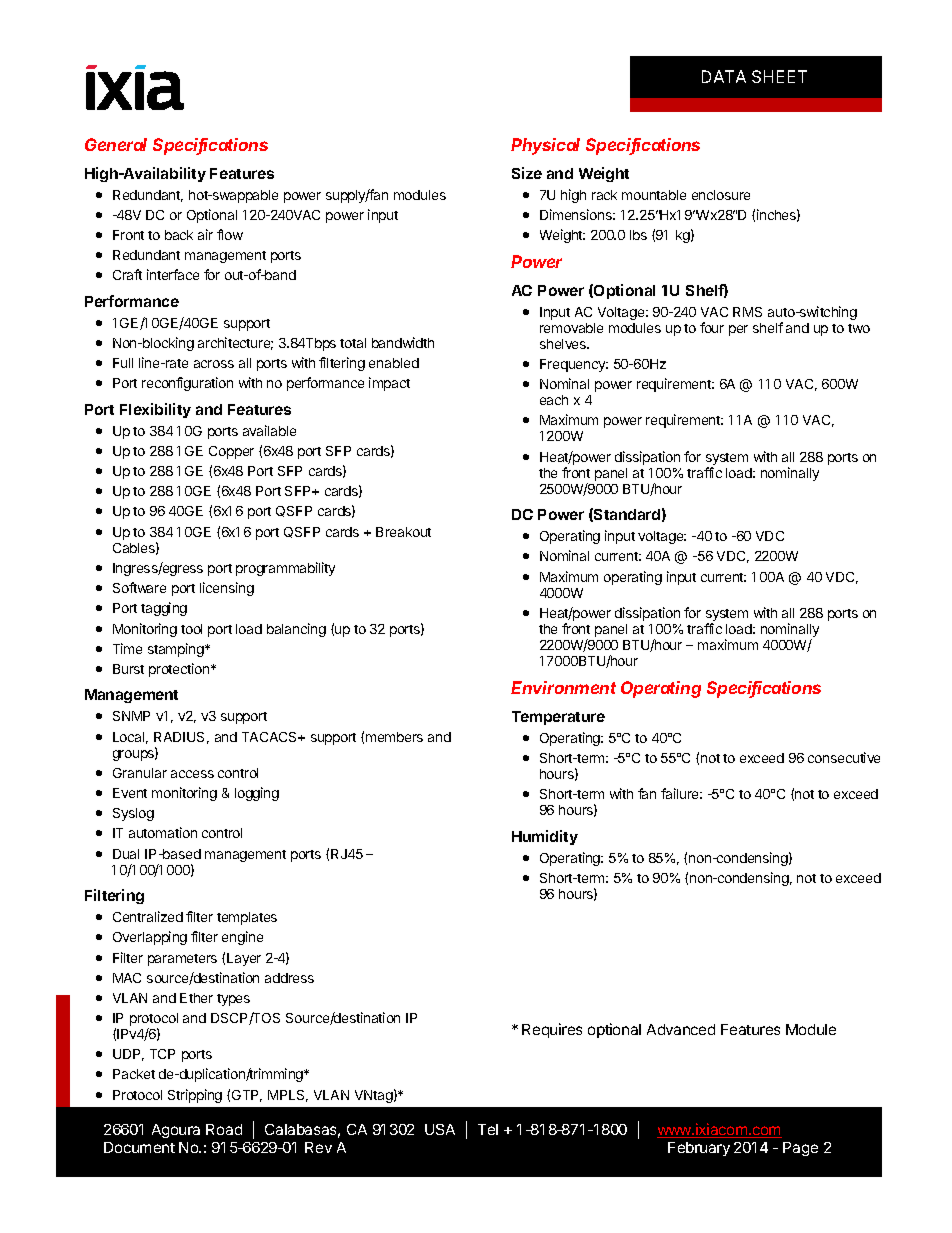  I want to click on consecutive, so click(844, 757).
